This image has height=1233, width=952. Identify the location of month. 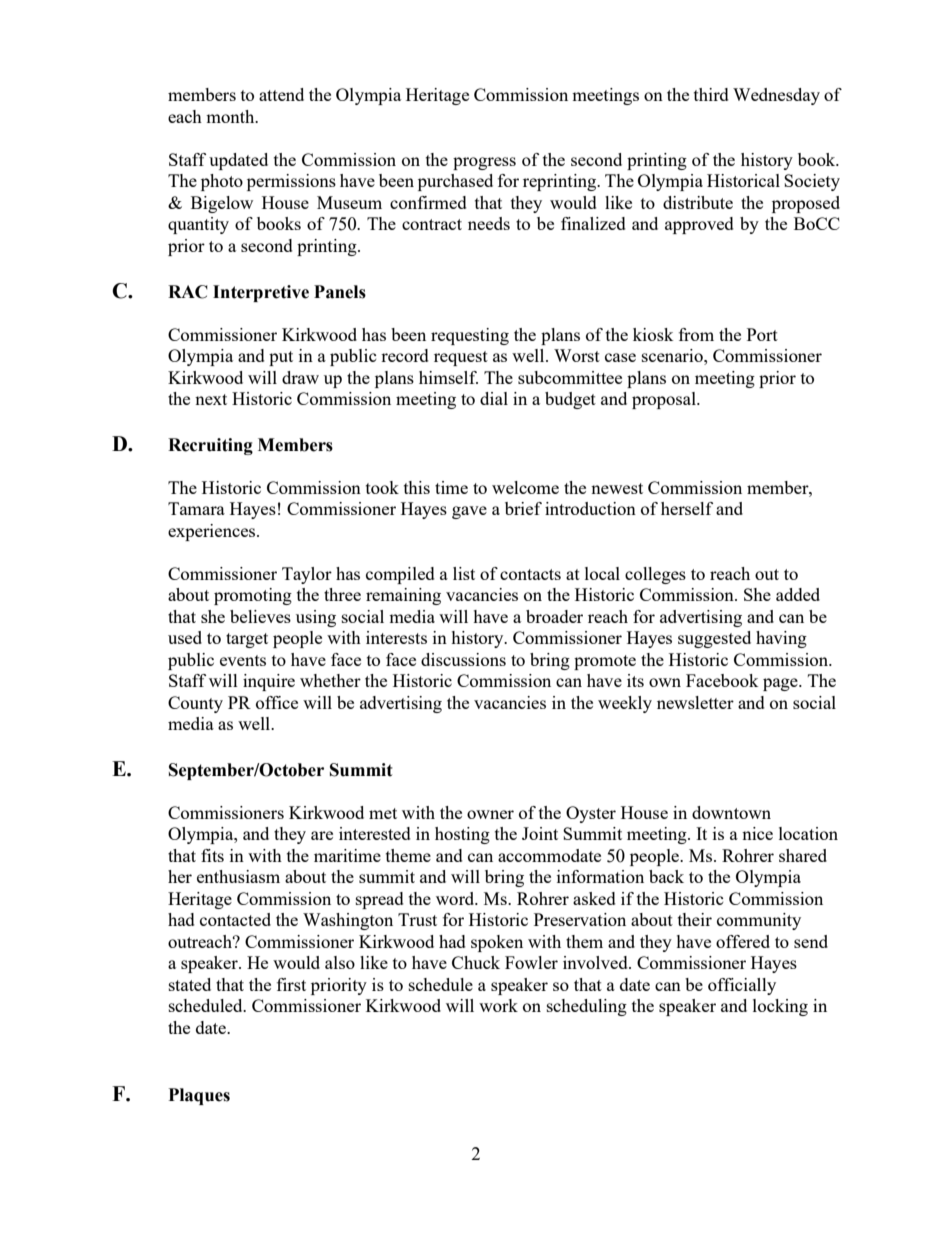
(231, 116).
